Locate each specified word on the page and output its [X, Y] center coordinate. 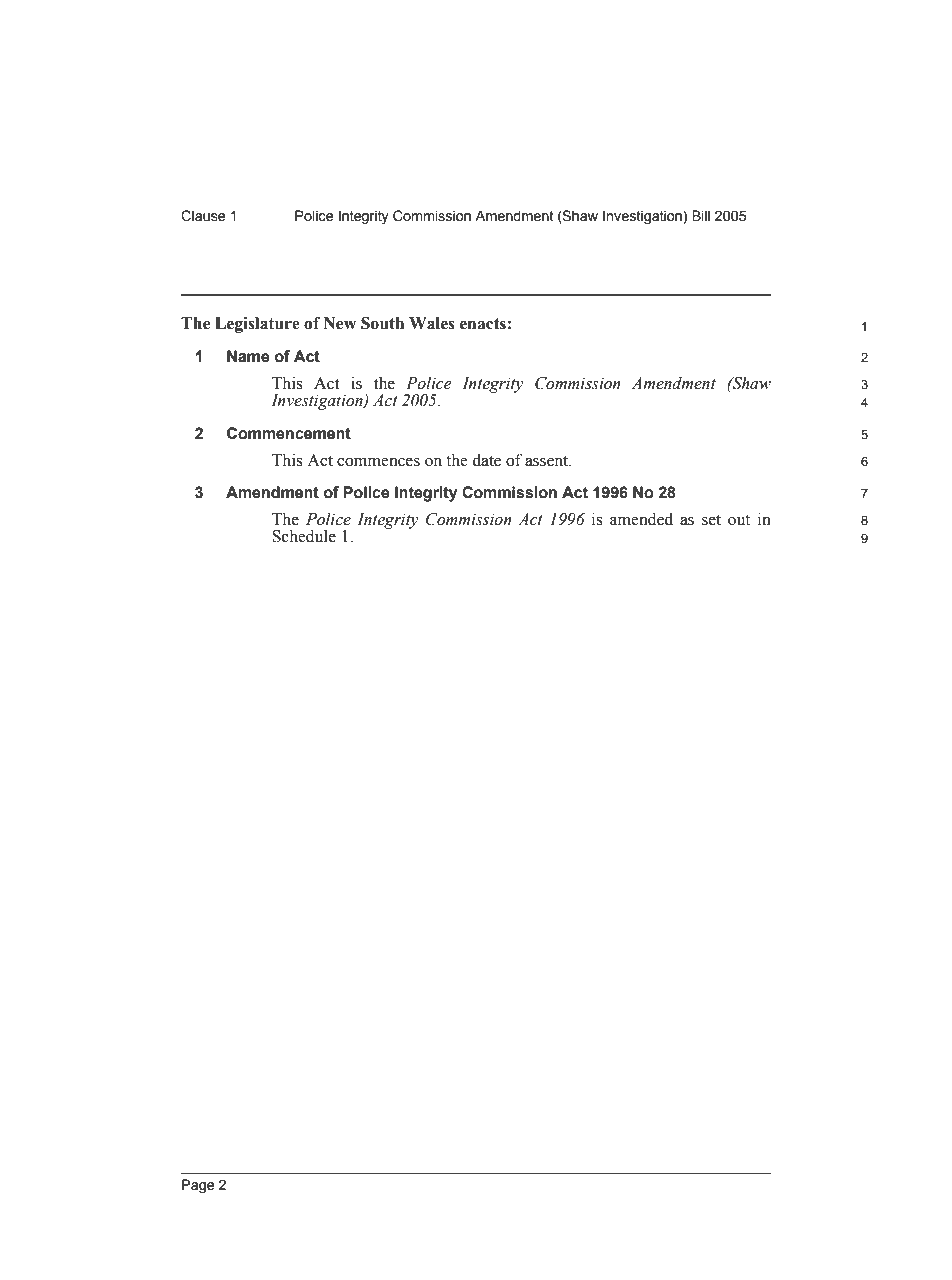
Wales [432, 323]
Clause [203, 216]
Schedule [304, 536]
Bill [701, 215]
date [486, 460]
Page [198, 1186]
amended [641, 519]
